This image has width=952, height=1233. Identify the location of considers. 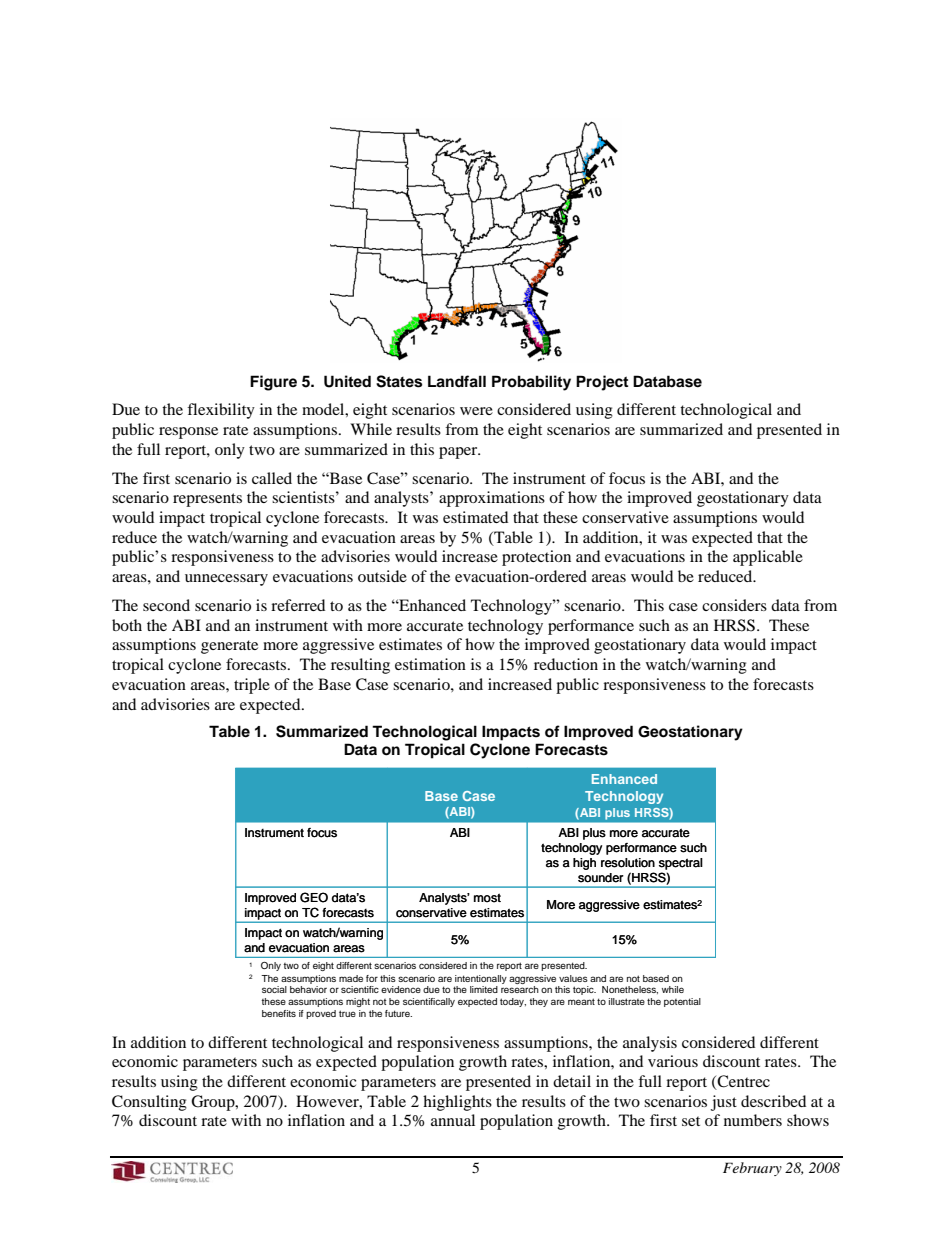
(734, 605).
